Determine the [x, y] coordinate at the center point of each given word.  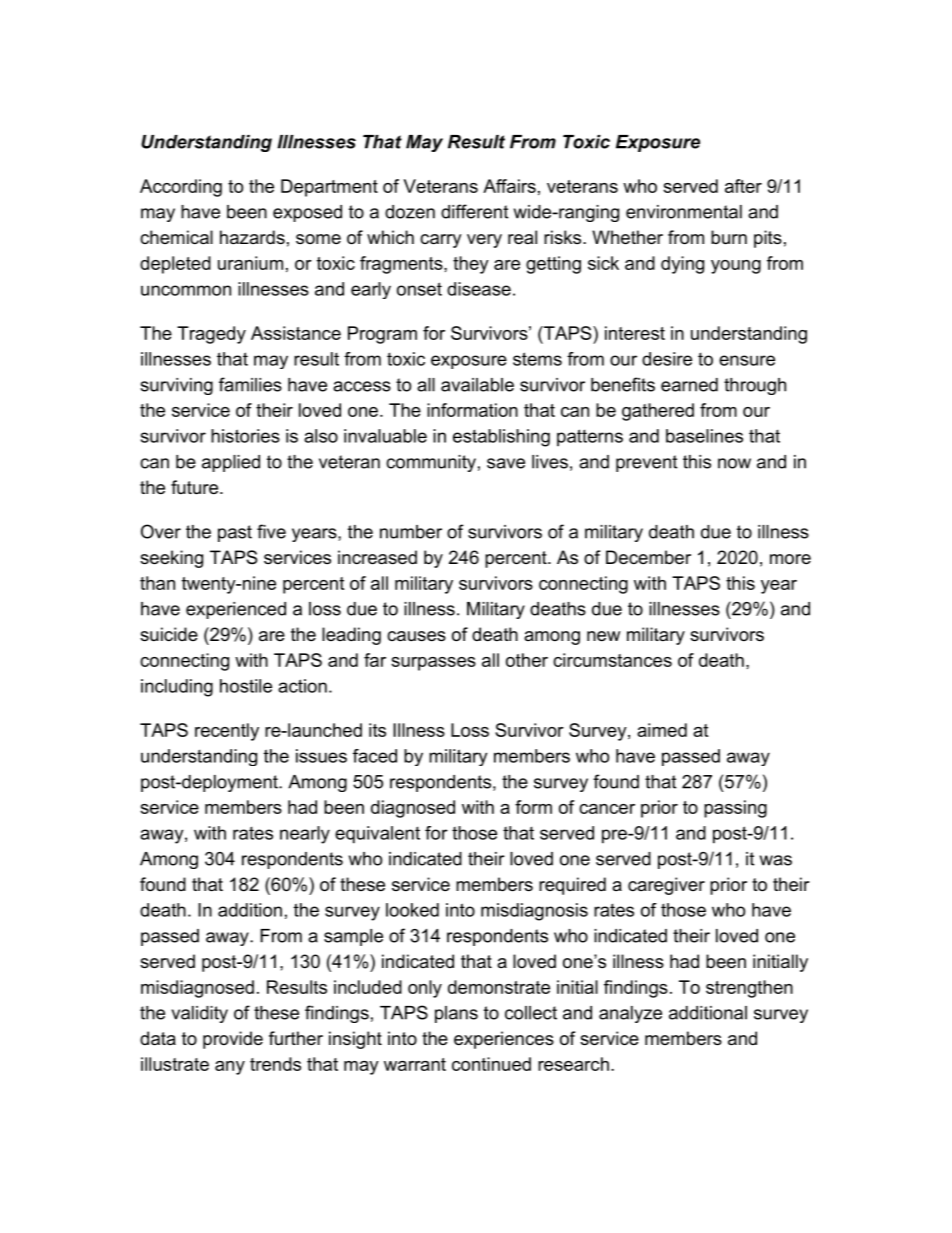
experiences [504, 1040]
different [474, 211]
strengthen [749, 989]
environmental [684, 212]
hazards [252, 237]
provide [233, 1040]
